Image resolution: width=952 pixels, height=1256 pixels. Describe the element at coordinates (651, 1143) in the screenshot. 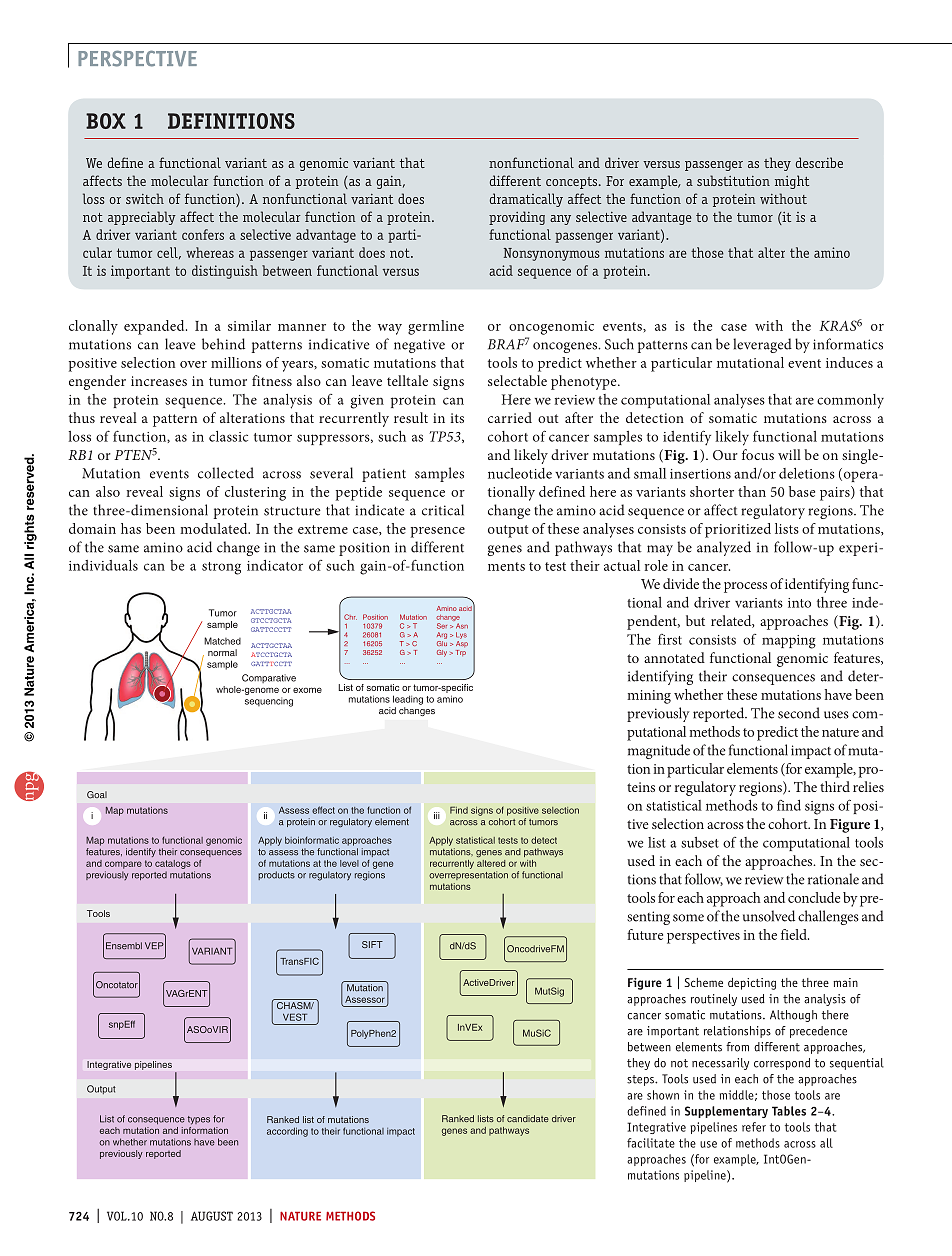

I see `facilitate` at that location.
